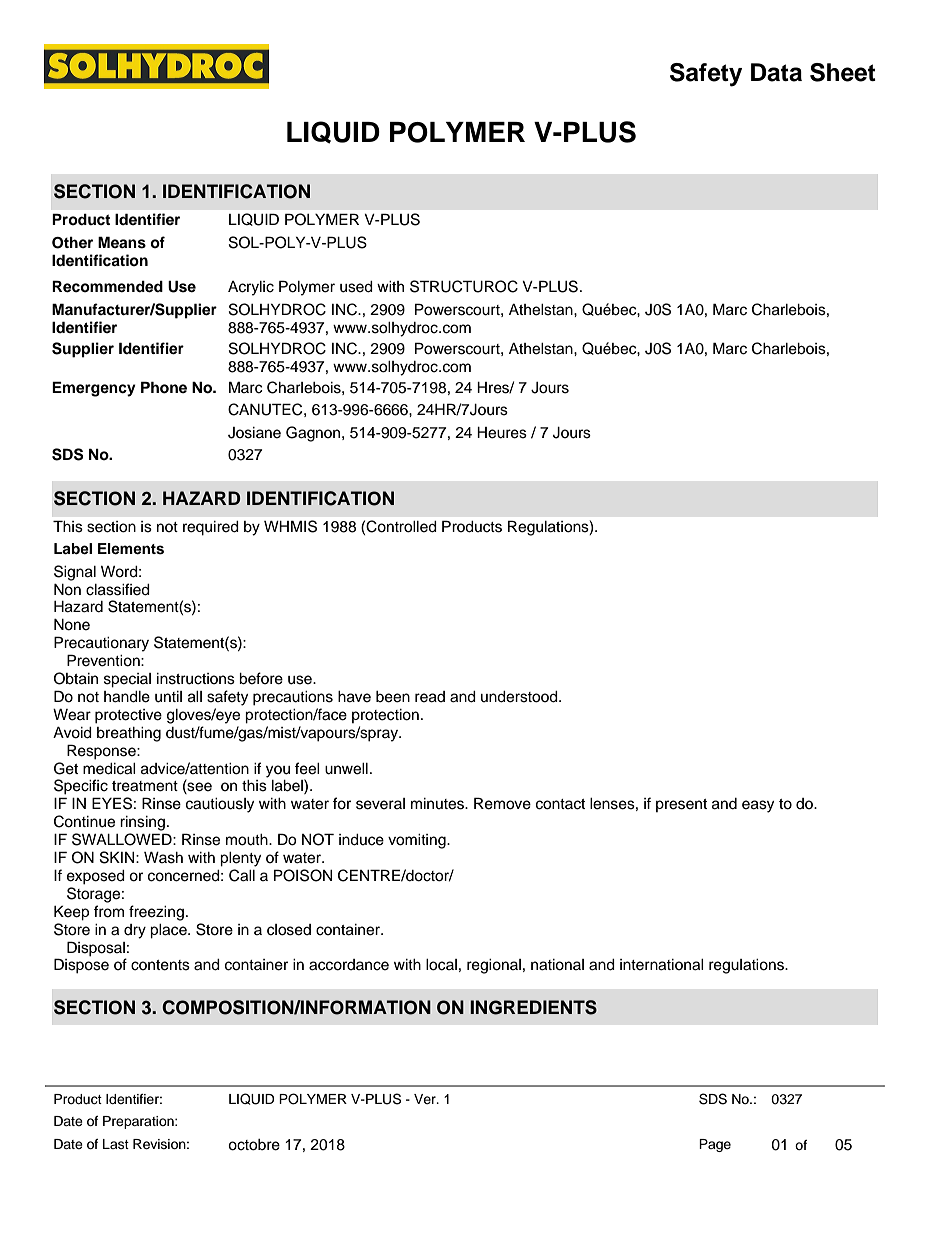 The width and height of the screenshot is (952, 1233). Describe the element at coordinates (356, 287) in the screenshot. I see `used` at that location.
